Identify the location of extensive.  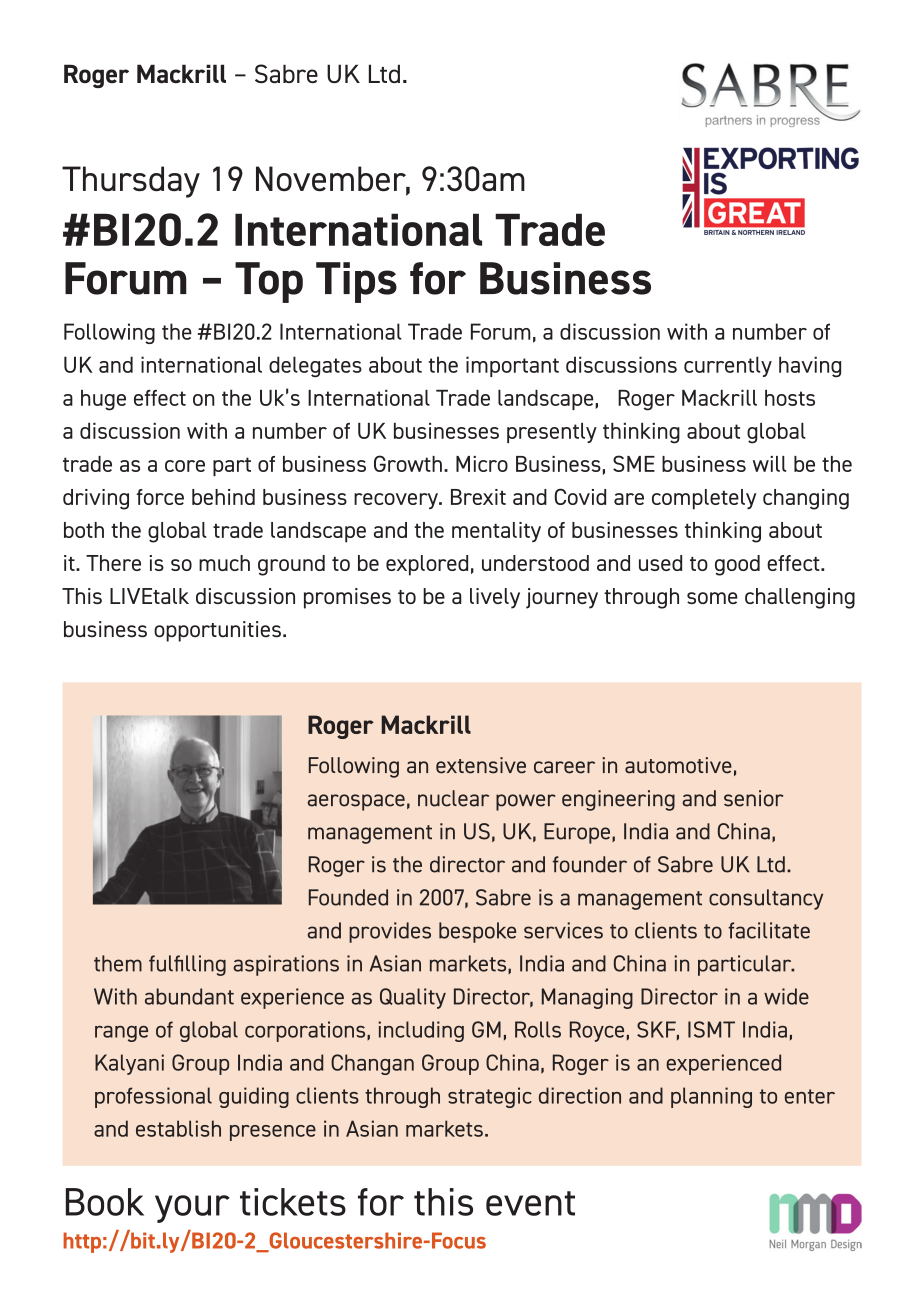
(481, 765).
